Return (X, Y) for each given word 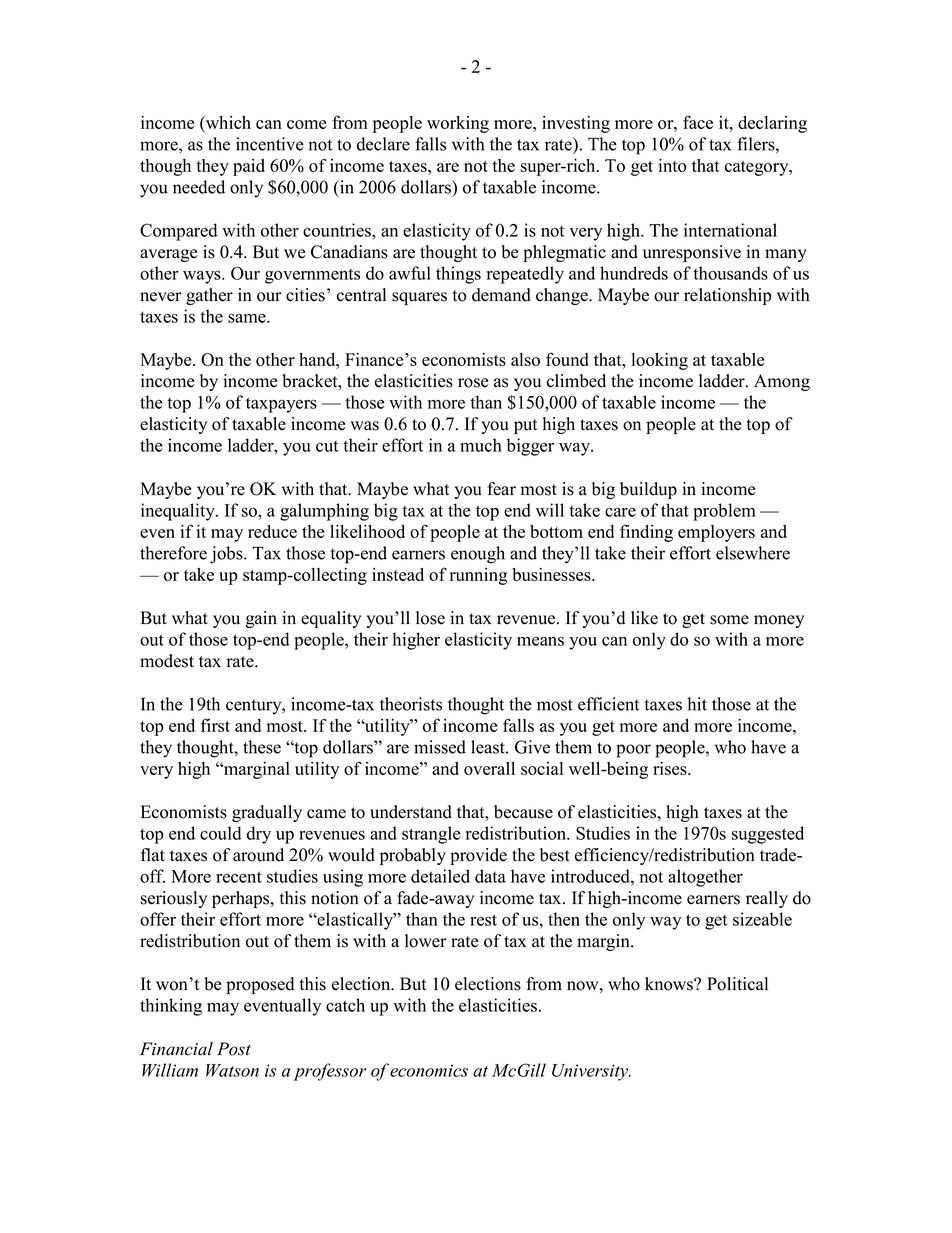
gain (261, 619)
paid (249, 167)
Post (234, 1049)
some (729, 620)
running (479, 576)
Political (737, 984)
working (458, 124)
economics (429, 1070)
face (698, 122)
